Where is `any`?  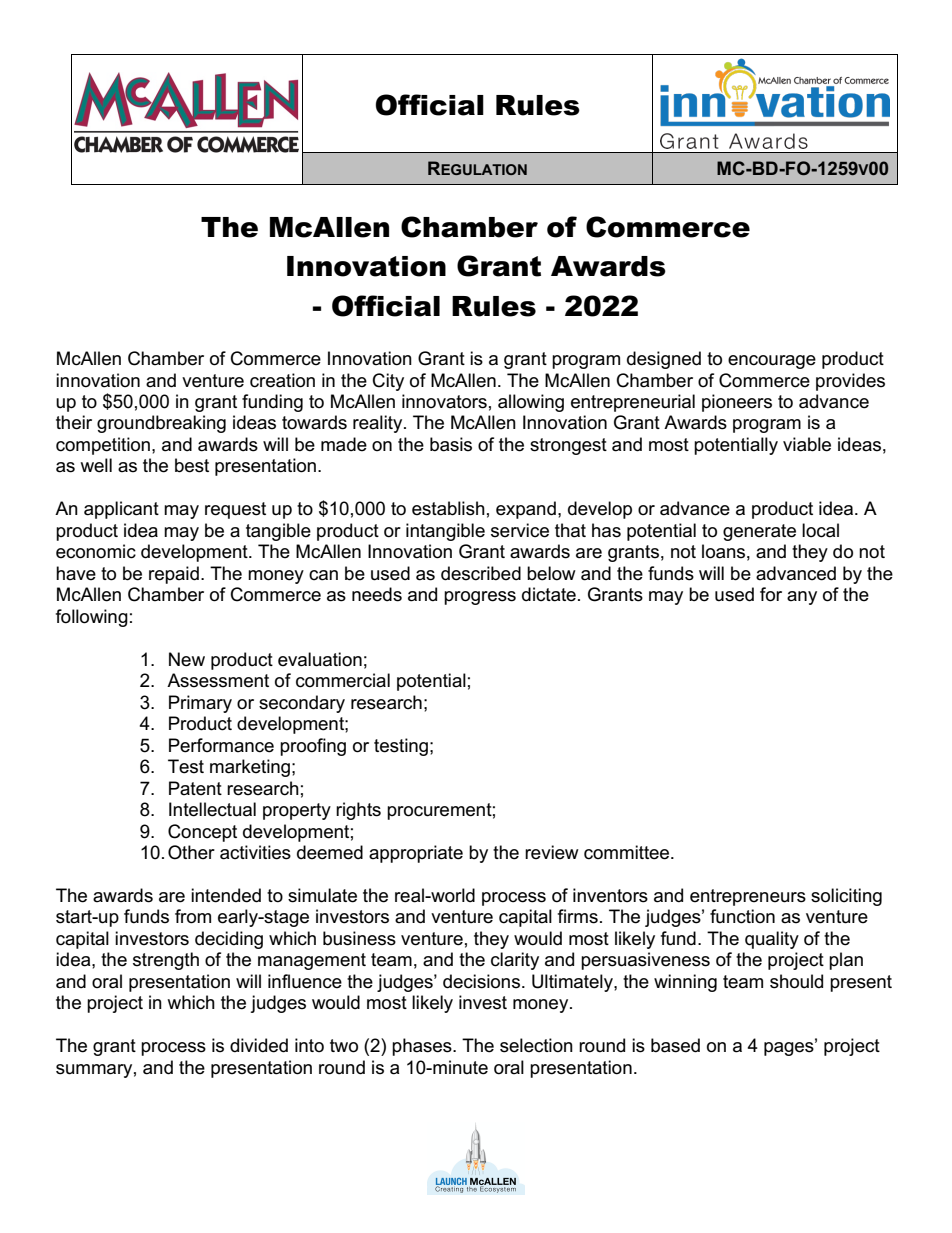
any is located at coordinates (802, 598).
